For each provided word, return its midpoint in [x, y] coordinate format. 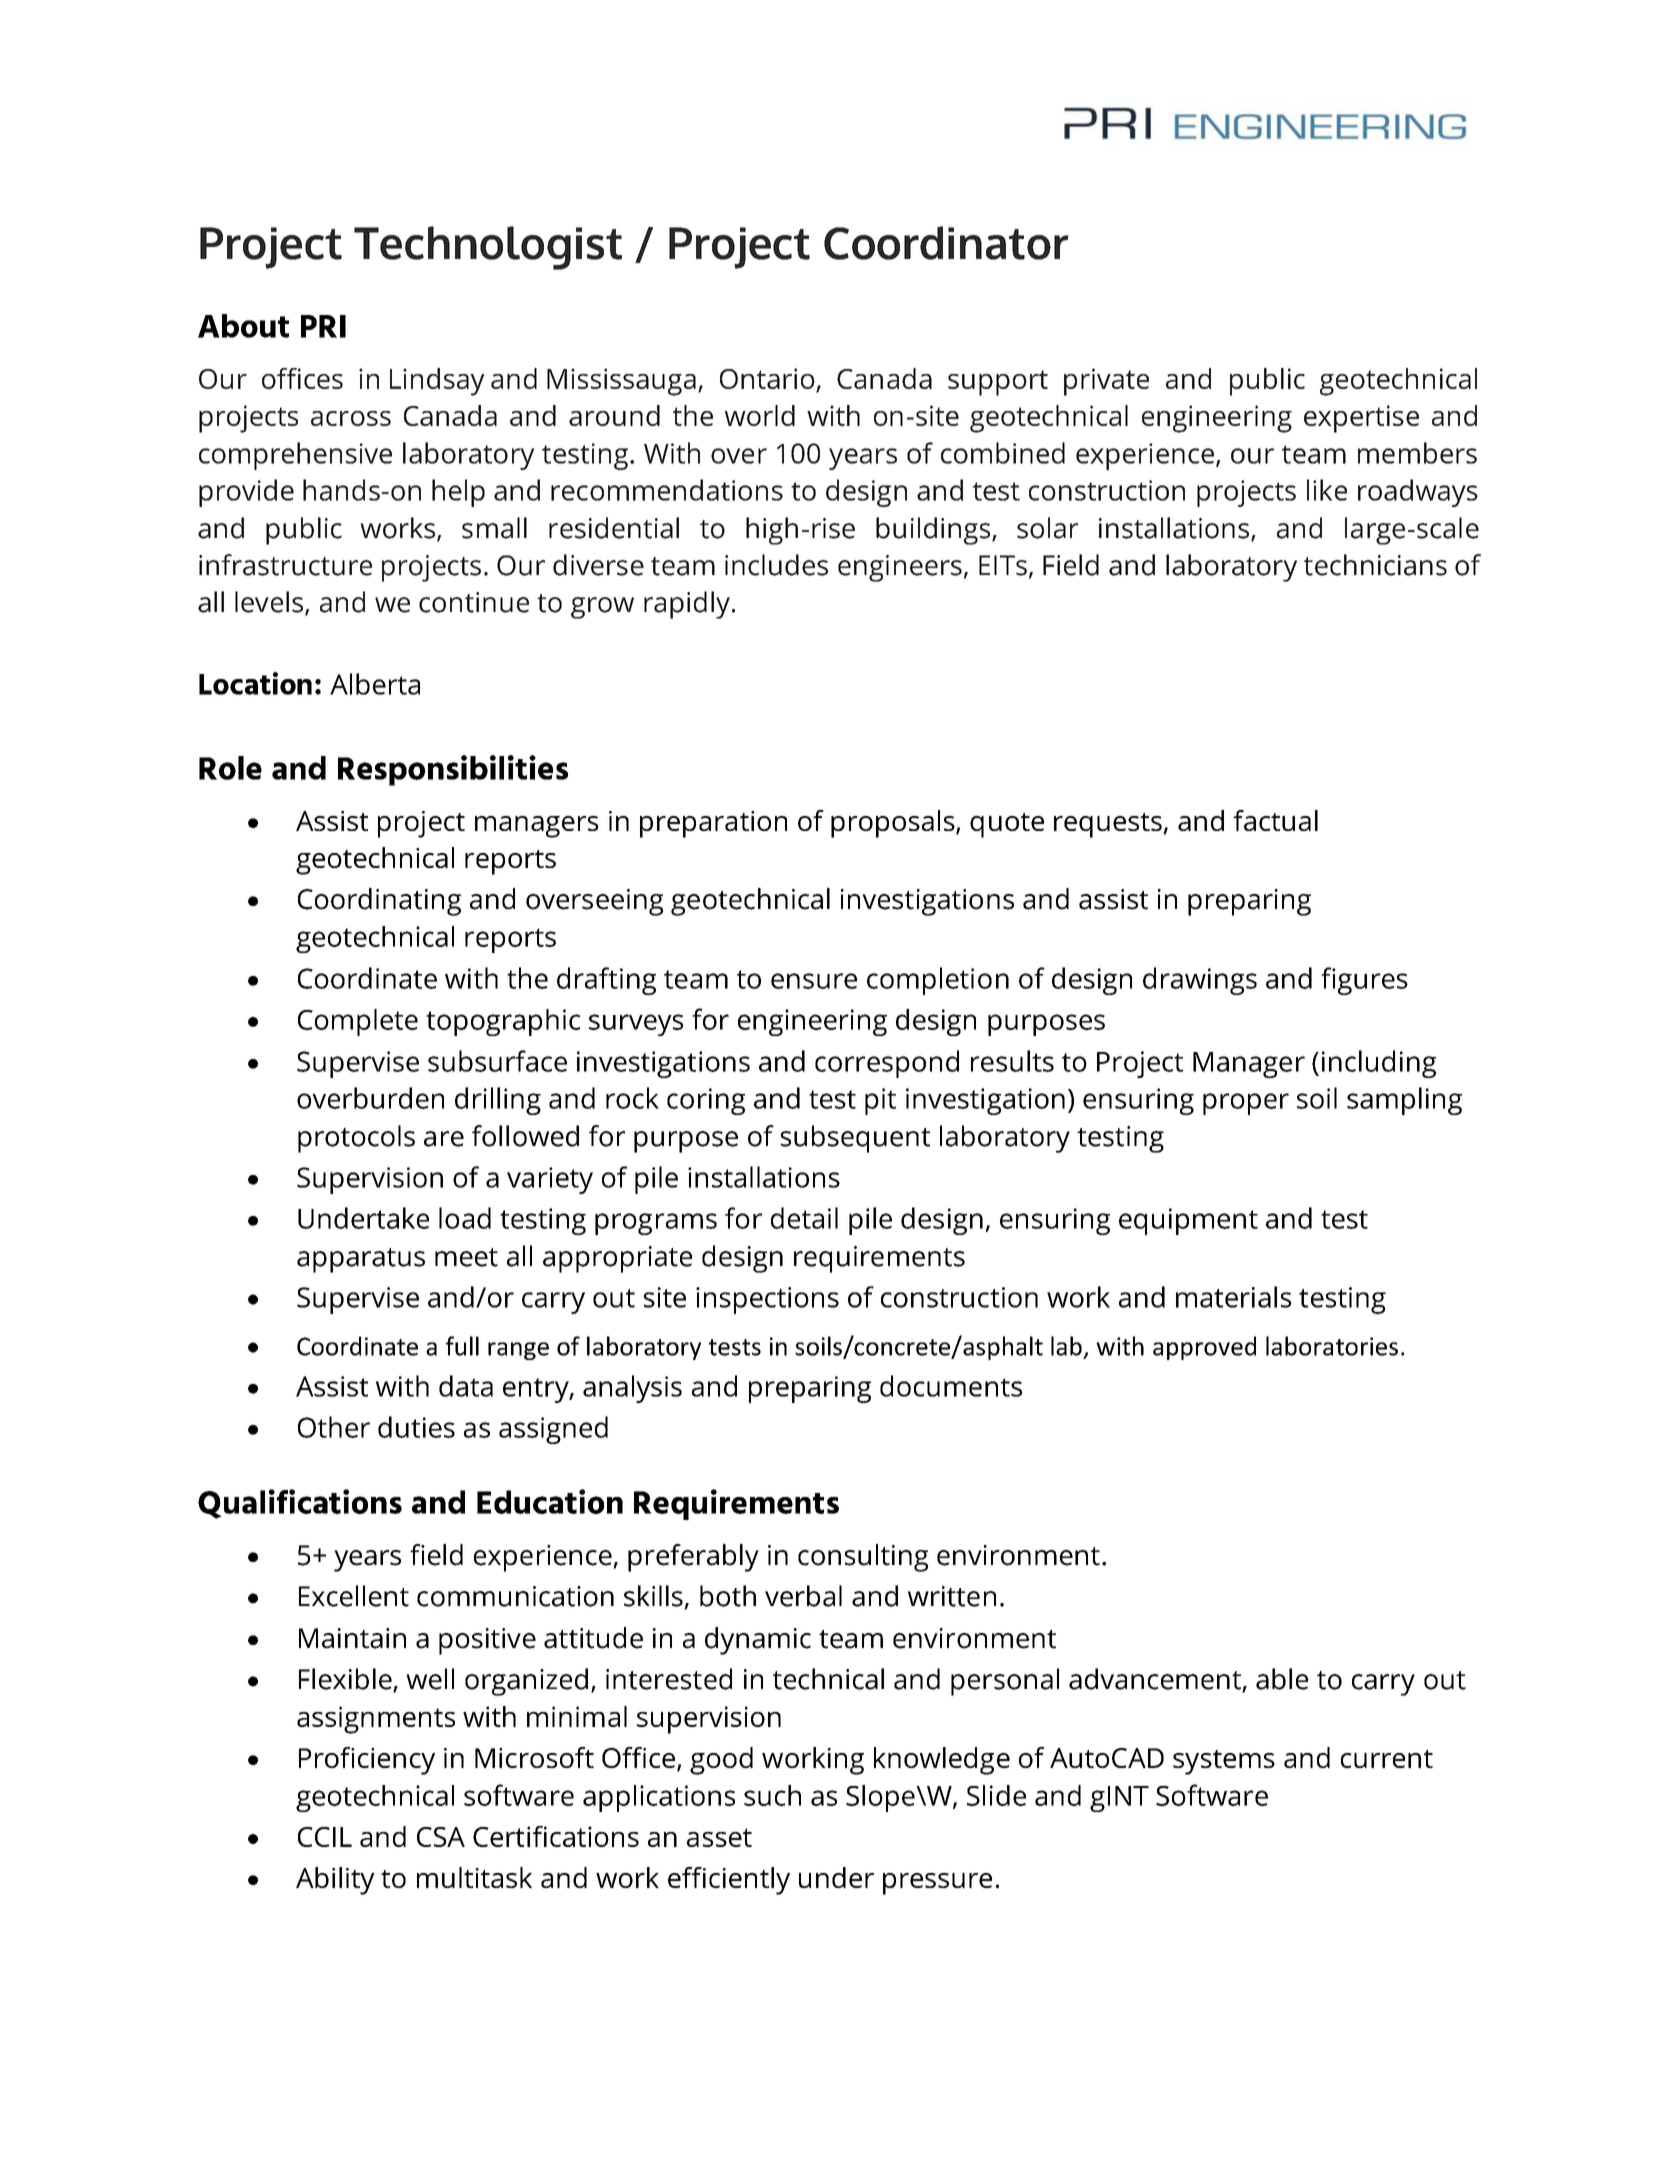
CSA [441, 1837]
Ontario [767, 378]
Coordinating [379, 902]
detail [804, 1218]
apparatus [361, 1260]
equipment [1188, 1221]
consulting [863, 1558]
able [1282, 1679]
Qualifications [300, 1504]
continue [474, 602]
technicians [1375, 565]
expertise [1361, 419]
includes [776, 565]
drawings [1200, 981]
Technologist [488, 248]
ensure [814, 981]
